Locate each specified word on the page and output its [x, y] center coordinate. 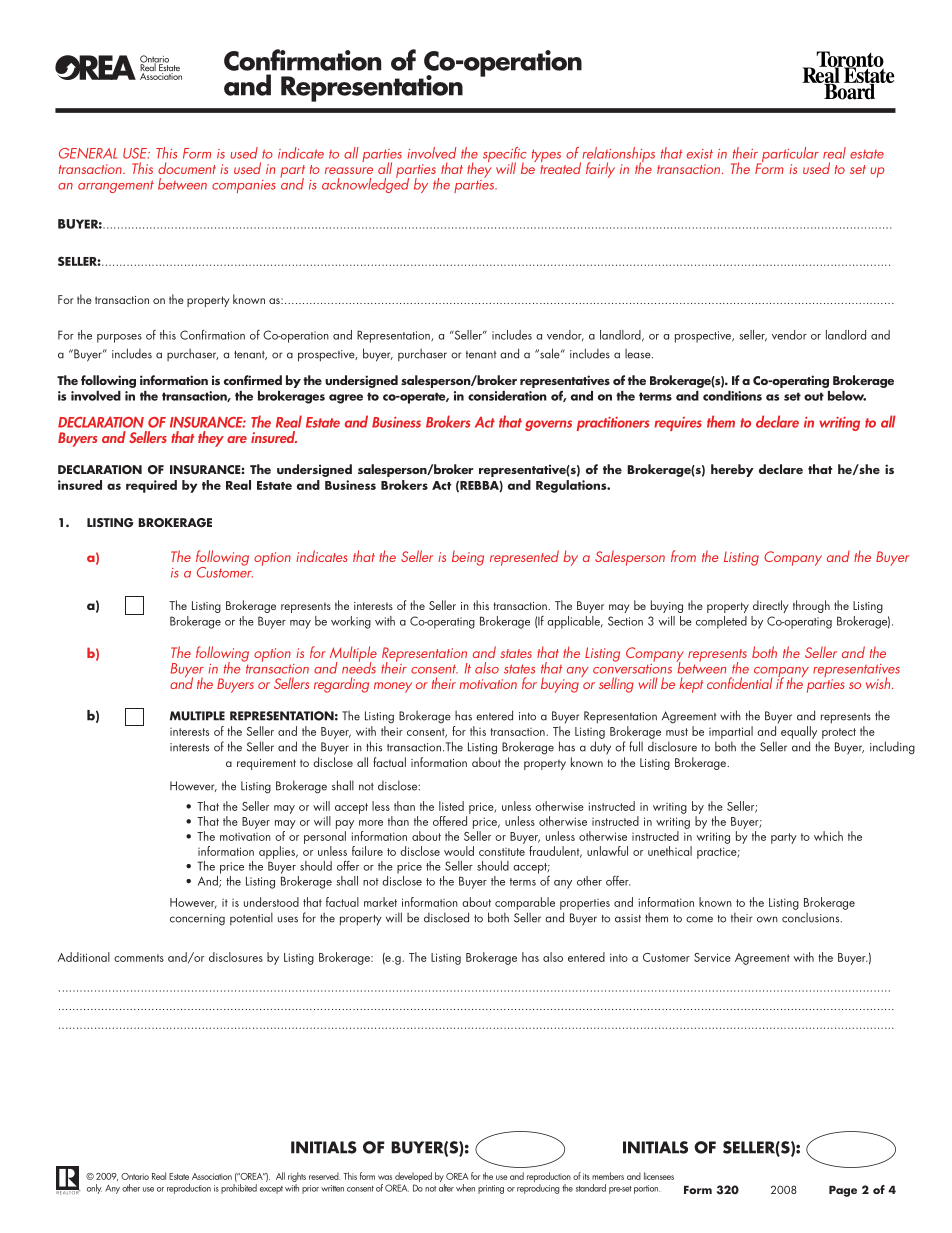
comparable [525, 903]
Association [212, 1176]
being [468, 558]
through [811, 606]
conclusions [812, 918]
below [847, 396]
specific [504, 156]
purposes [119, 338]
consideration [507, 396]
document [187, 168]
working [351, 622]
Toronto [850, 60]
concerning [197, 920]
